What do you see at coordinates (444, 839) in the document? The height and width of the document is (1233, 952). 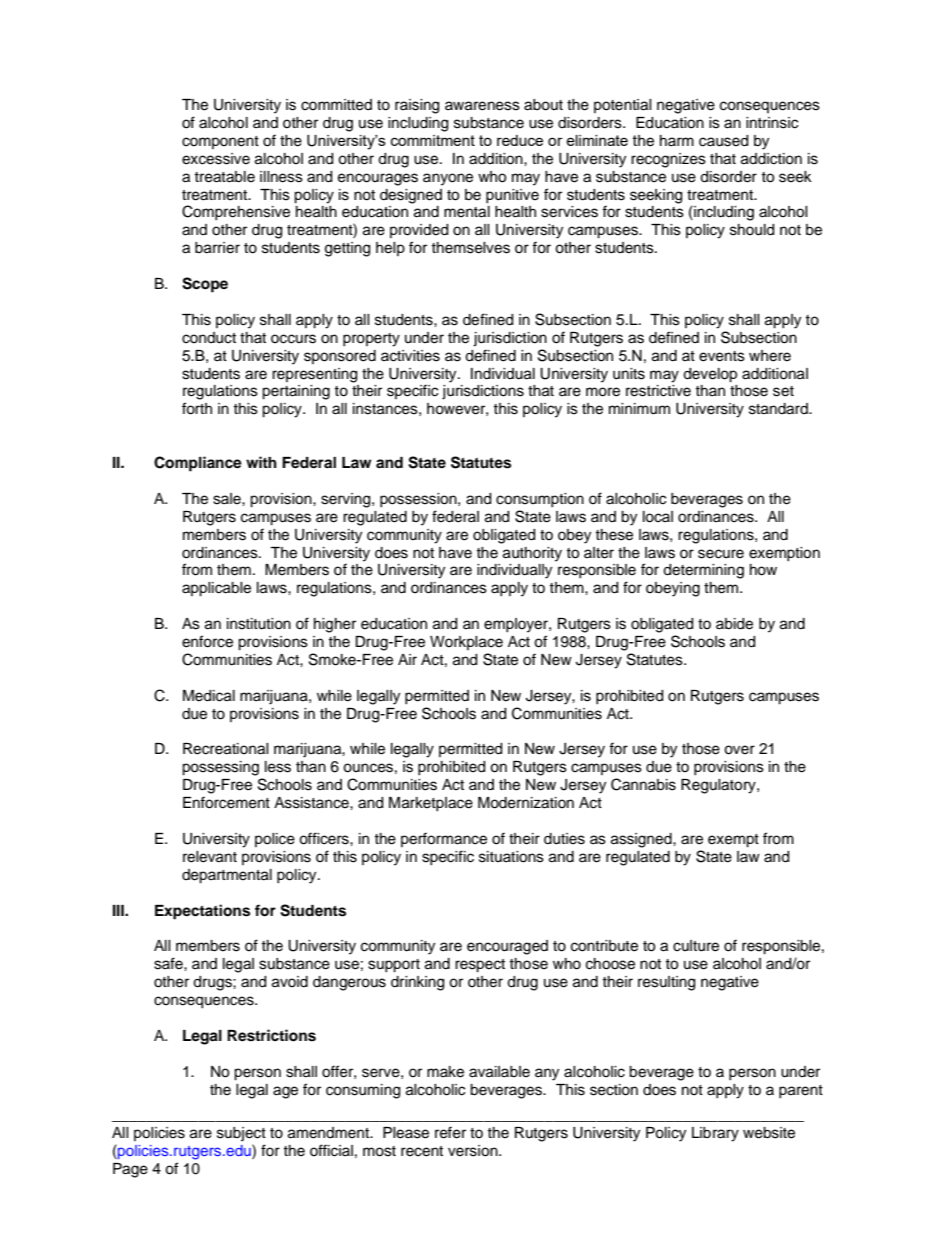 I see `performance` at bounding box center [444, 839].
